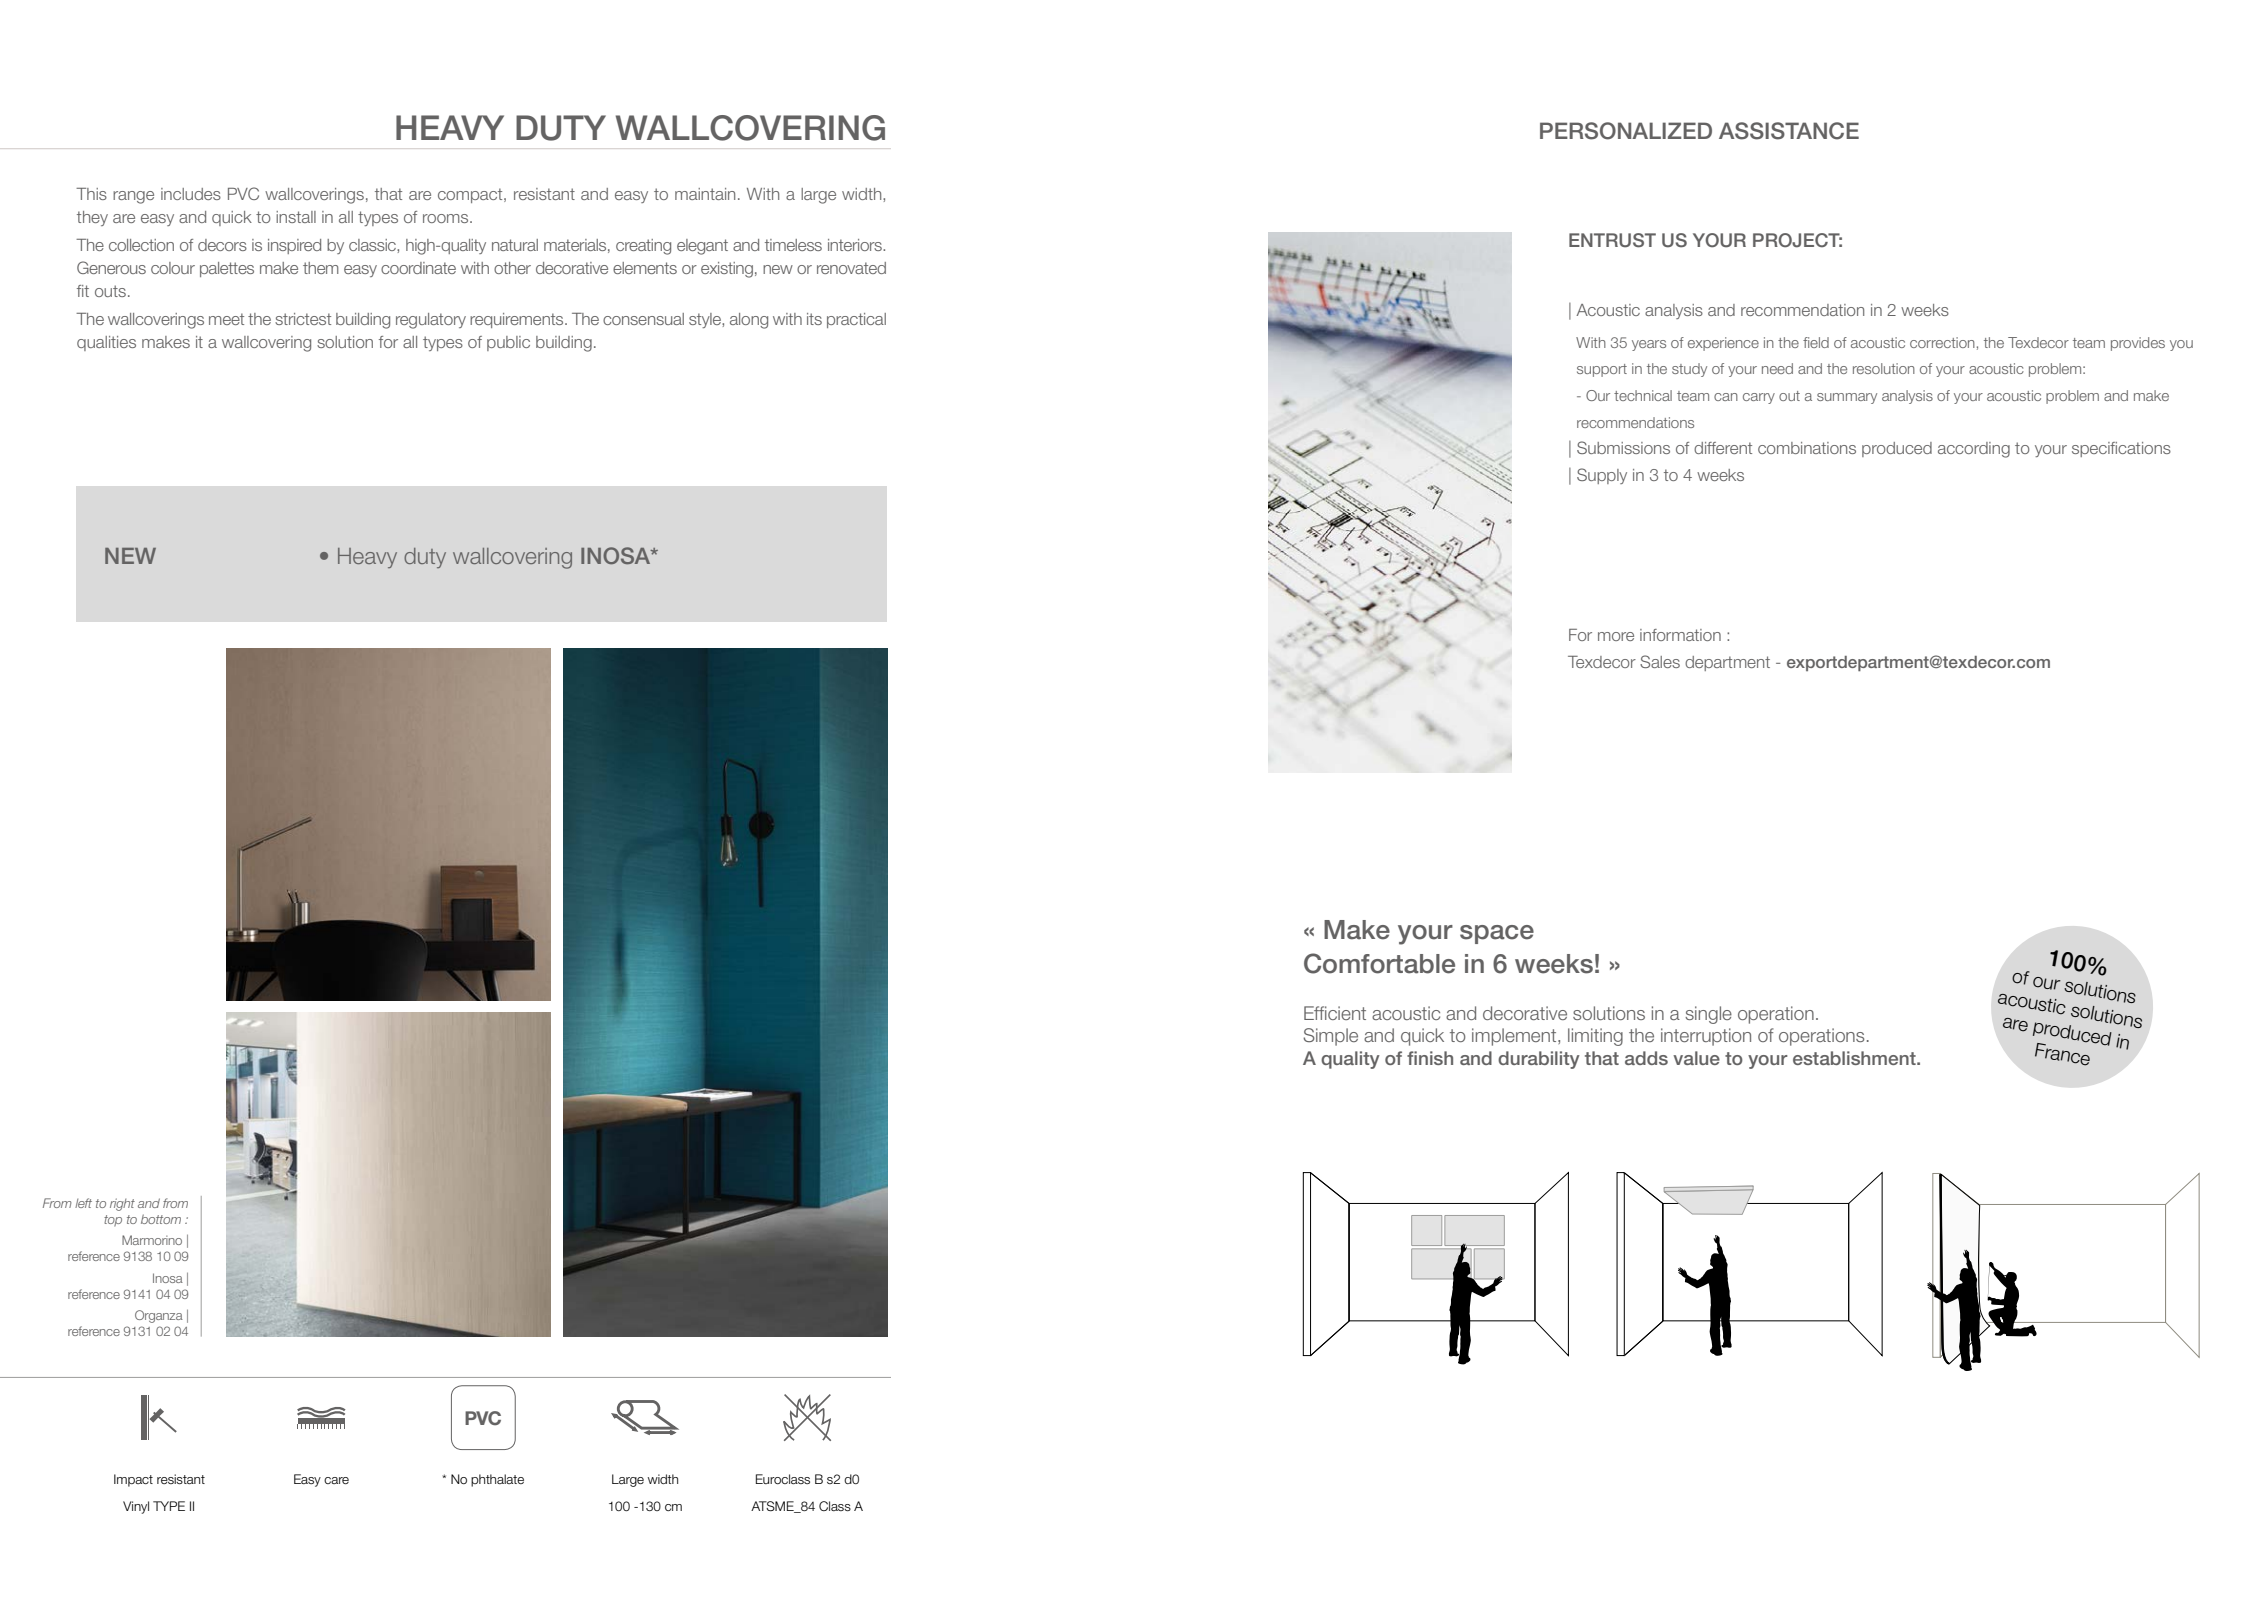 This screenshot has width=2268, height=1604. Describe the element at coordinates (1789, 131) in the screenshot. I see `ASSISTANCE` at that location.
